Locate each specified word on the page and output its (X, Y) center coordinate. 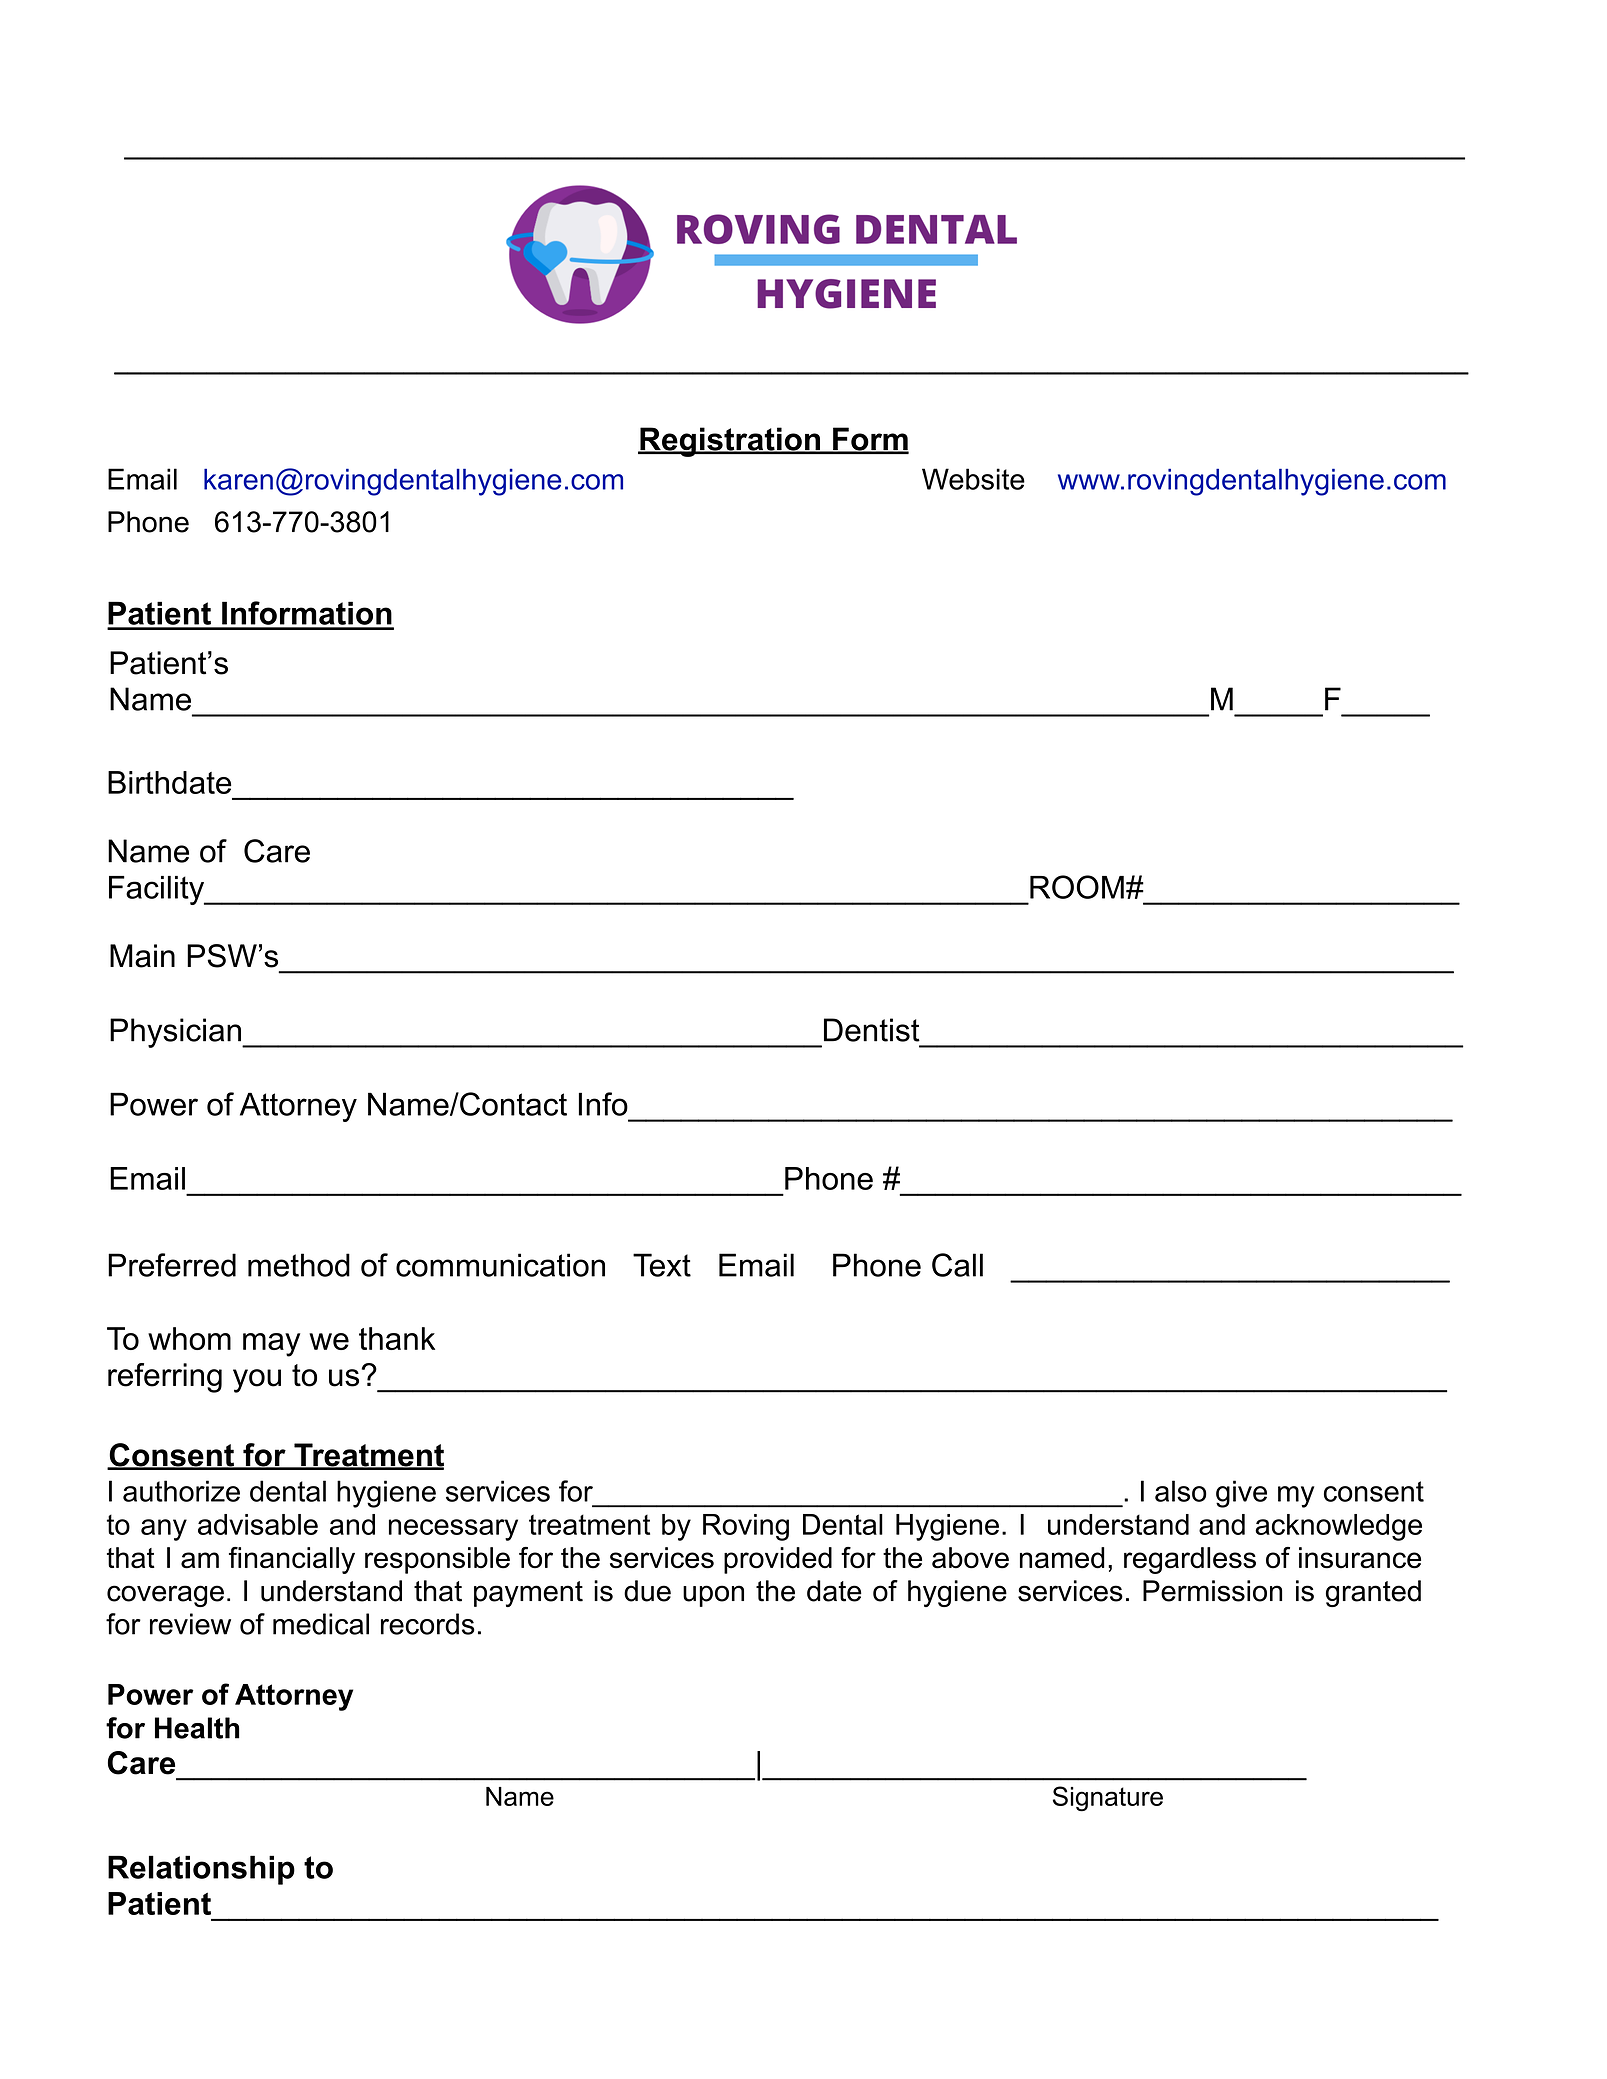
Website (973, 479)
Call (957, 1265)
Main (142, 956)
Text (662, 1265)
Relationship (201, 1870)
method (299, 1265)
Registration (730, 442)
